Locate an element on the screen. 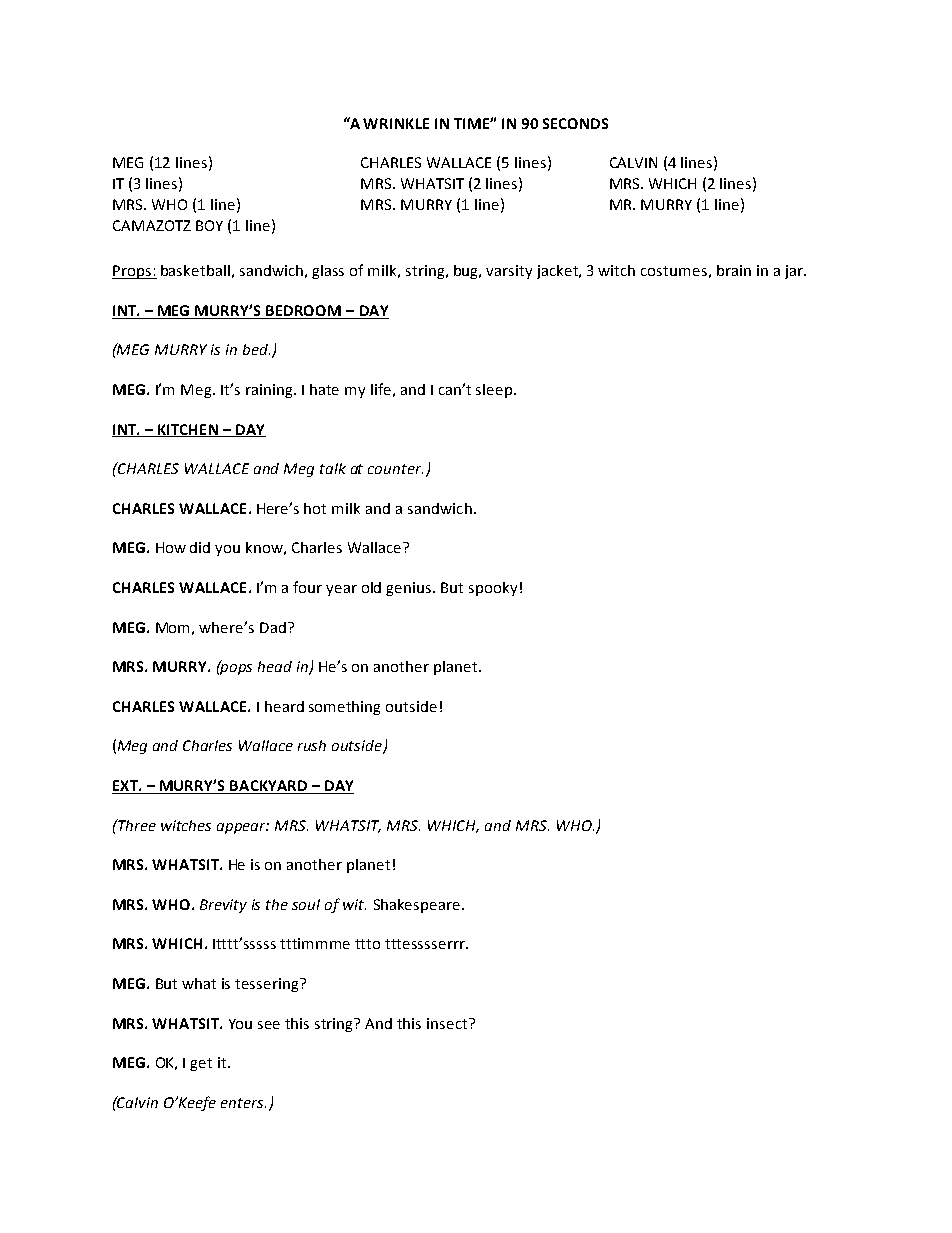  SECONDS is located at coordinates (575, 123).
